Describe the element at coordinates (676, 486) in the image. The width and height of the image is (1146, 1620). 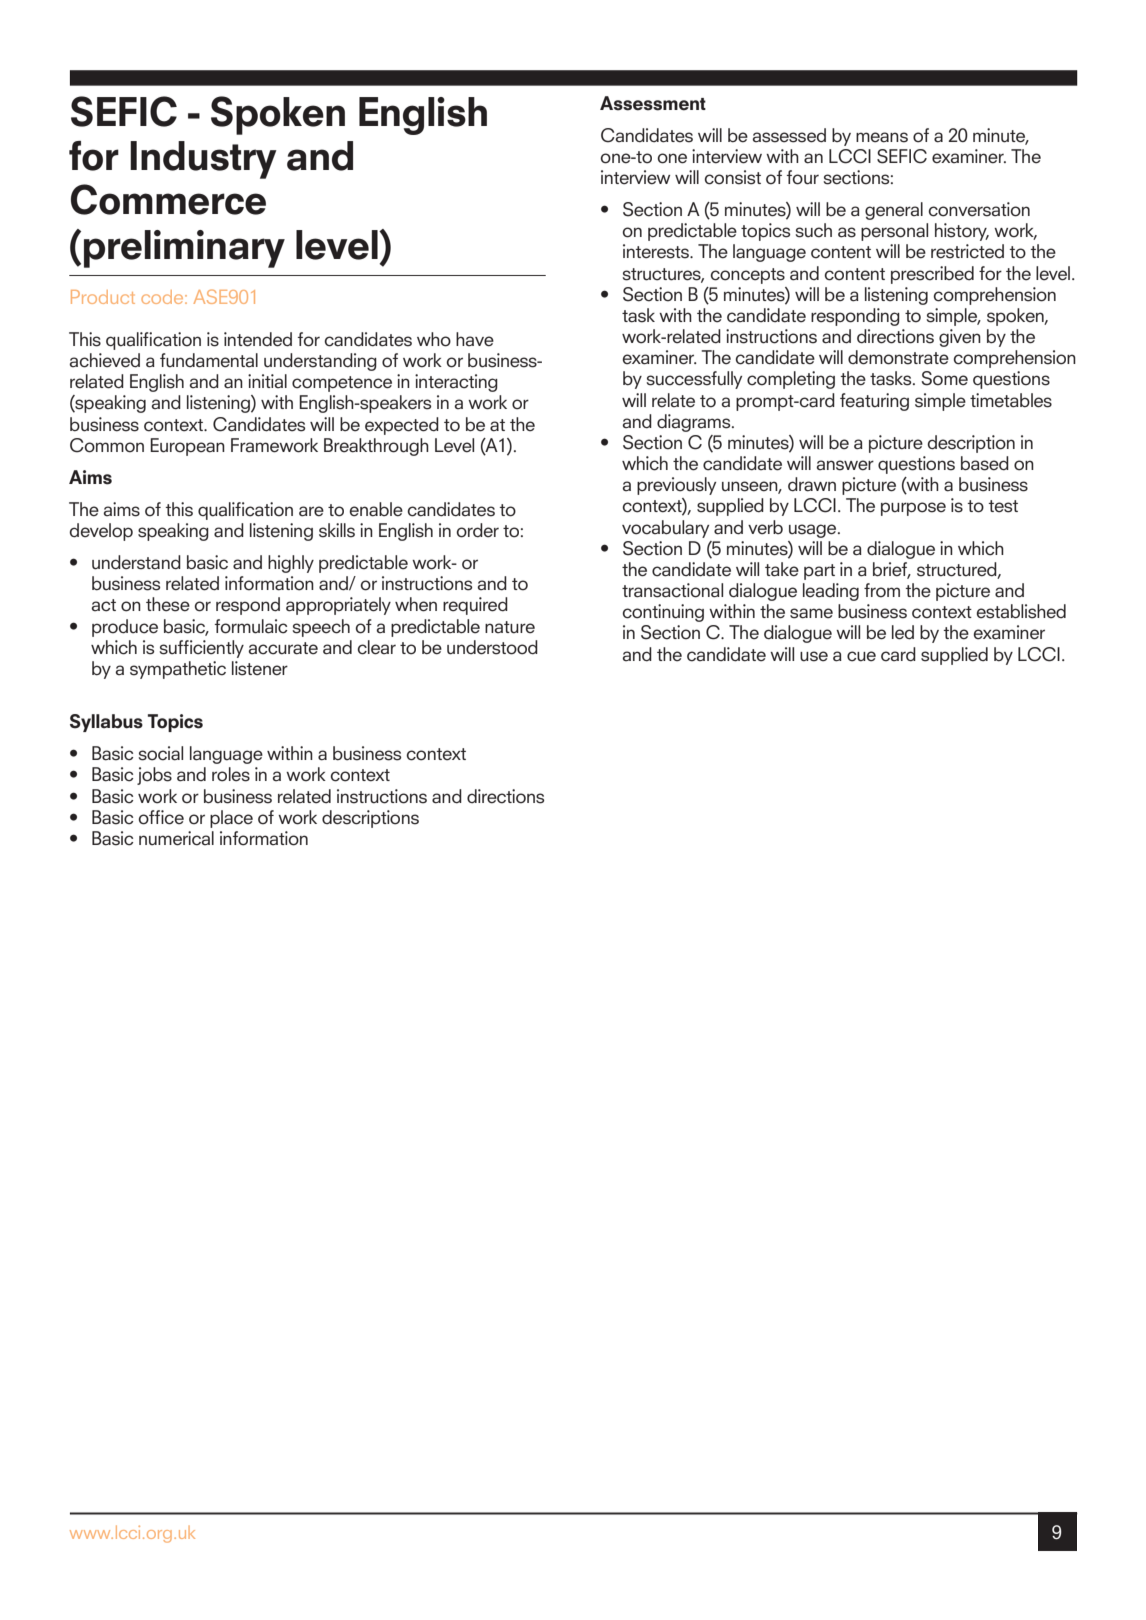
I see `previously` at that location.
